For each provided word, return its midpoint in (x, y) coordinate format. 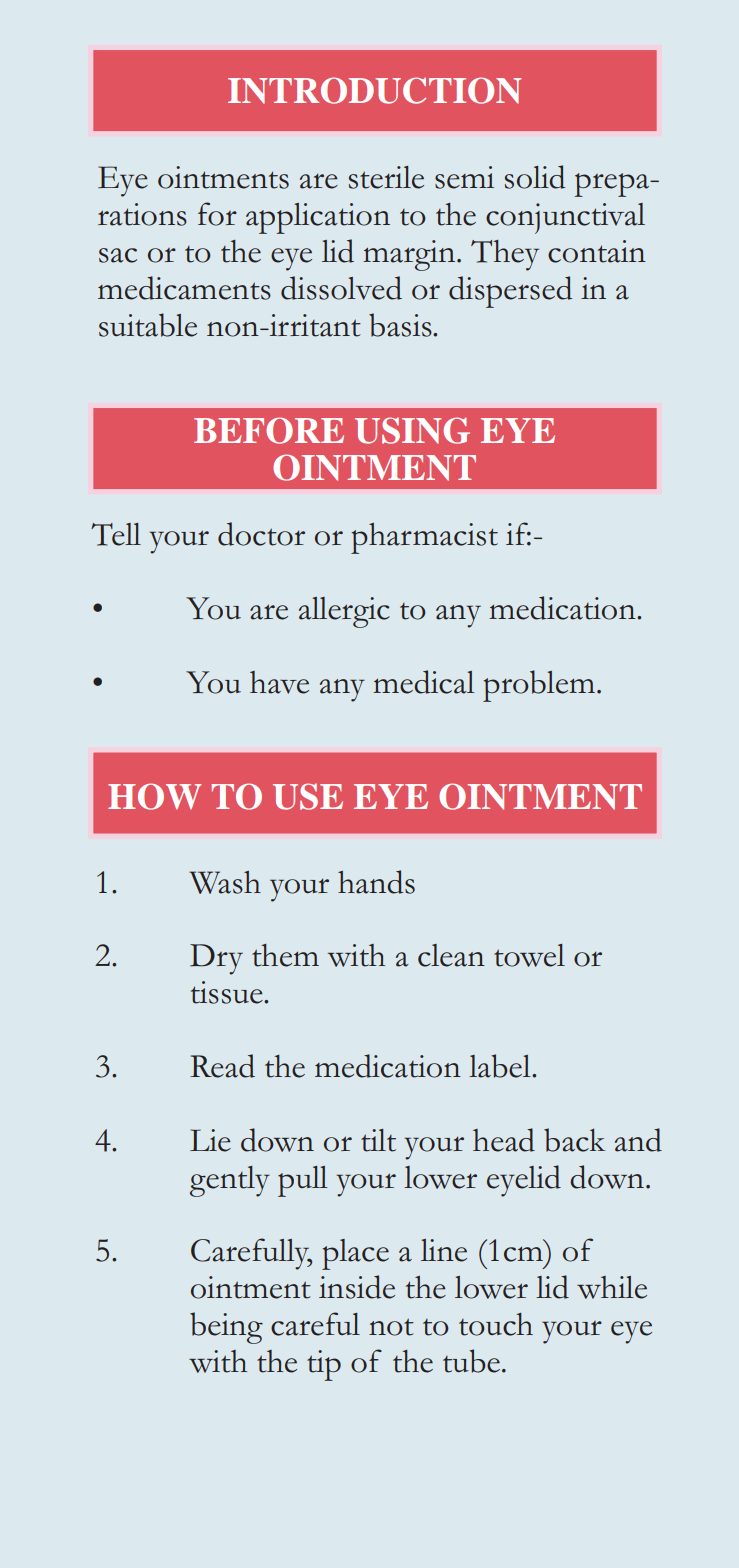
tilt (378, 1140)
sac (118, 255)
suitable (148, 325)
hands (376, 882)
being (226, 1328)
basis (401, 325)
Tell (116, 534)
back (574, 1140)
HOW (154, 796)
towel (529, 955)
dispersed (510, 292)
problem (539, 686)
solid (535, 177)
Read (222, 1066)
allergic (344, 612)
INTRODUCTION (374, 90)
